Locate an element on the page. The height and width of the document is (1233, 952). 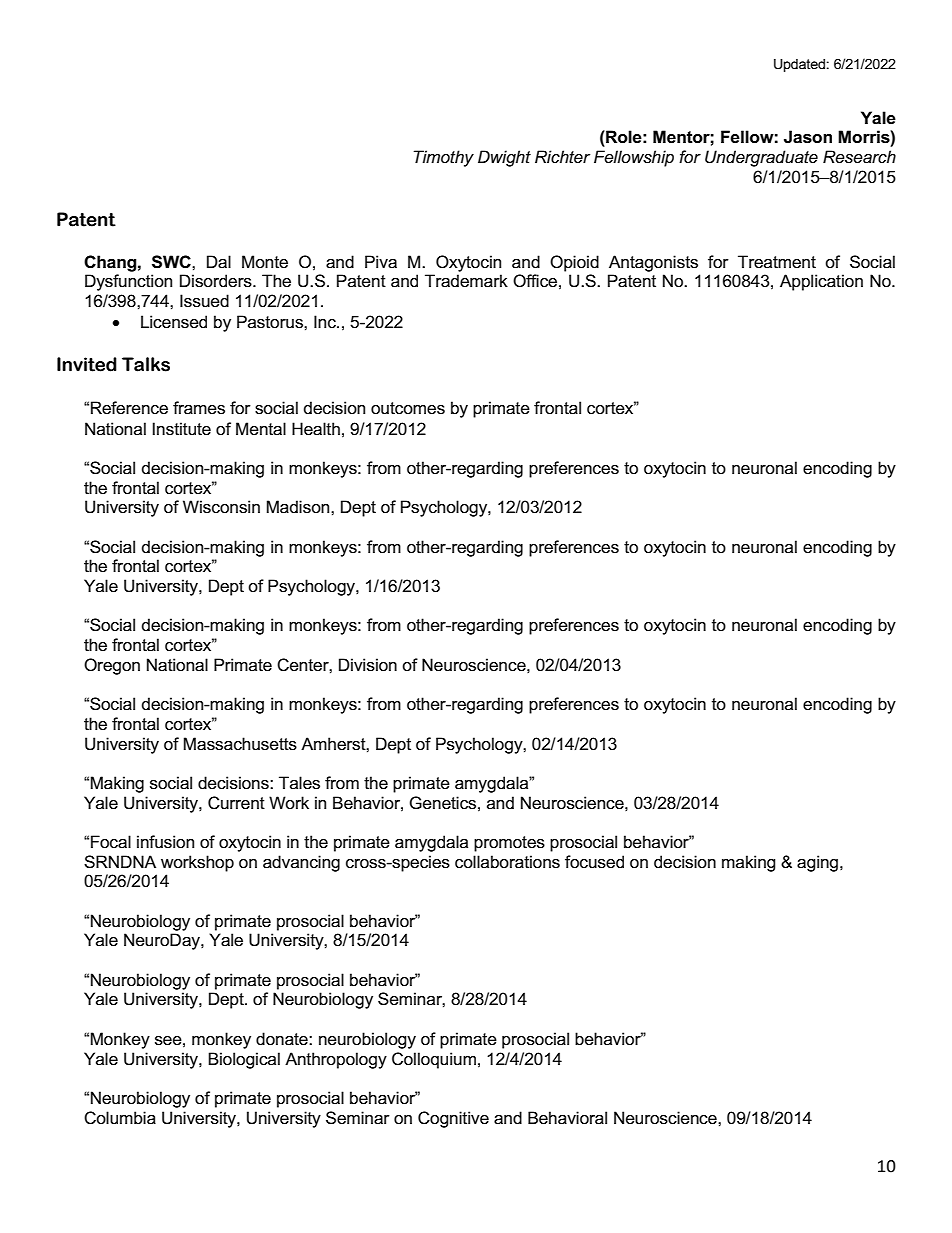
Timothy is located at coordinates (444, 158).
